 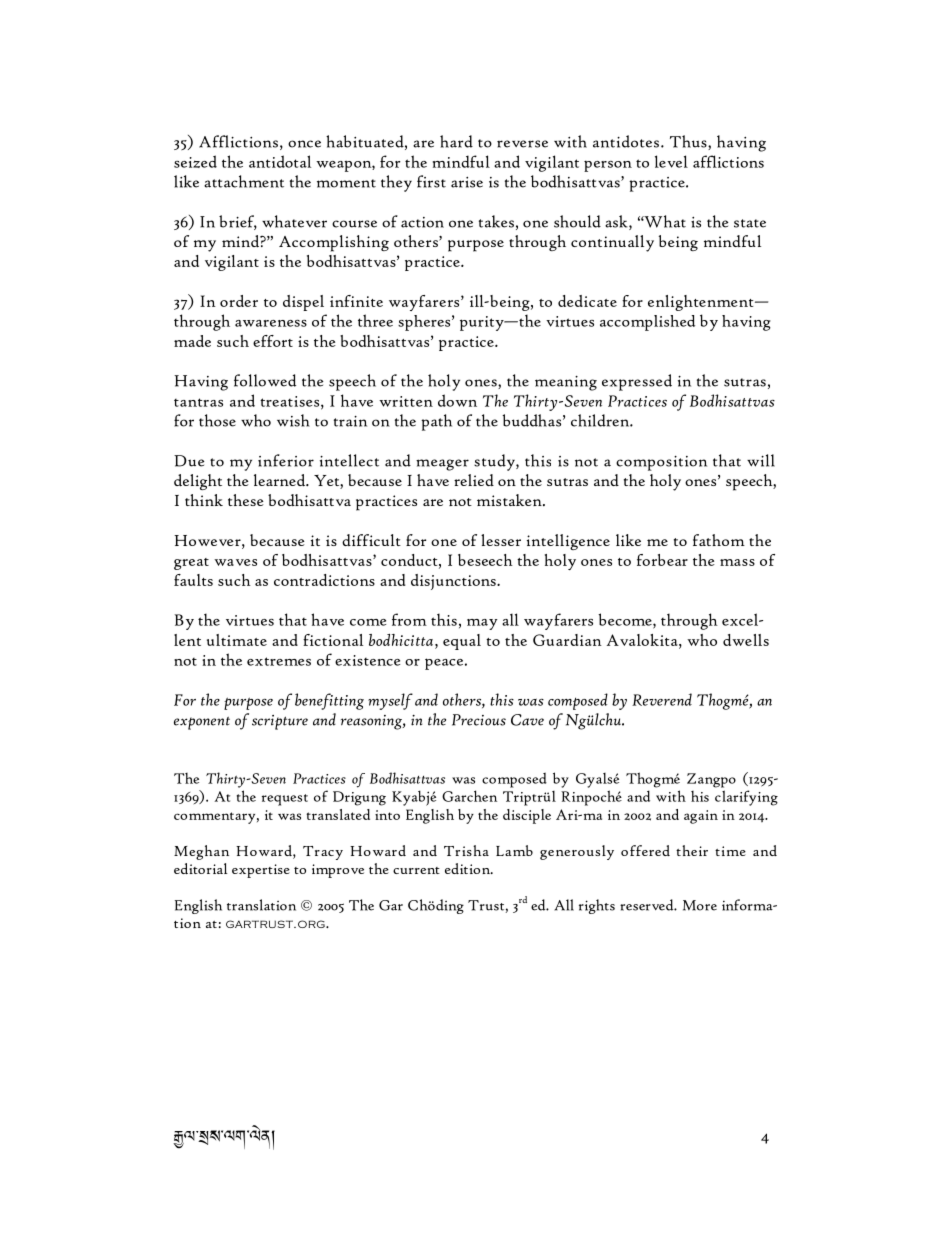 What do you see at coordinates (671, 161) in the page?
I see `level` at bounding box center [671, 161].
